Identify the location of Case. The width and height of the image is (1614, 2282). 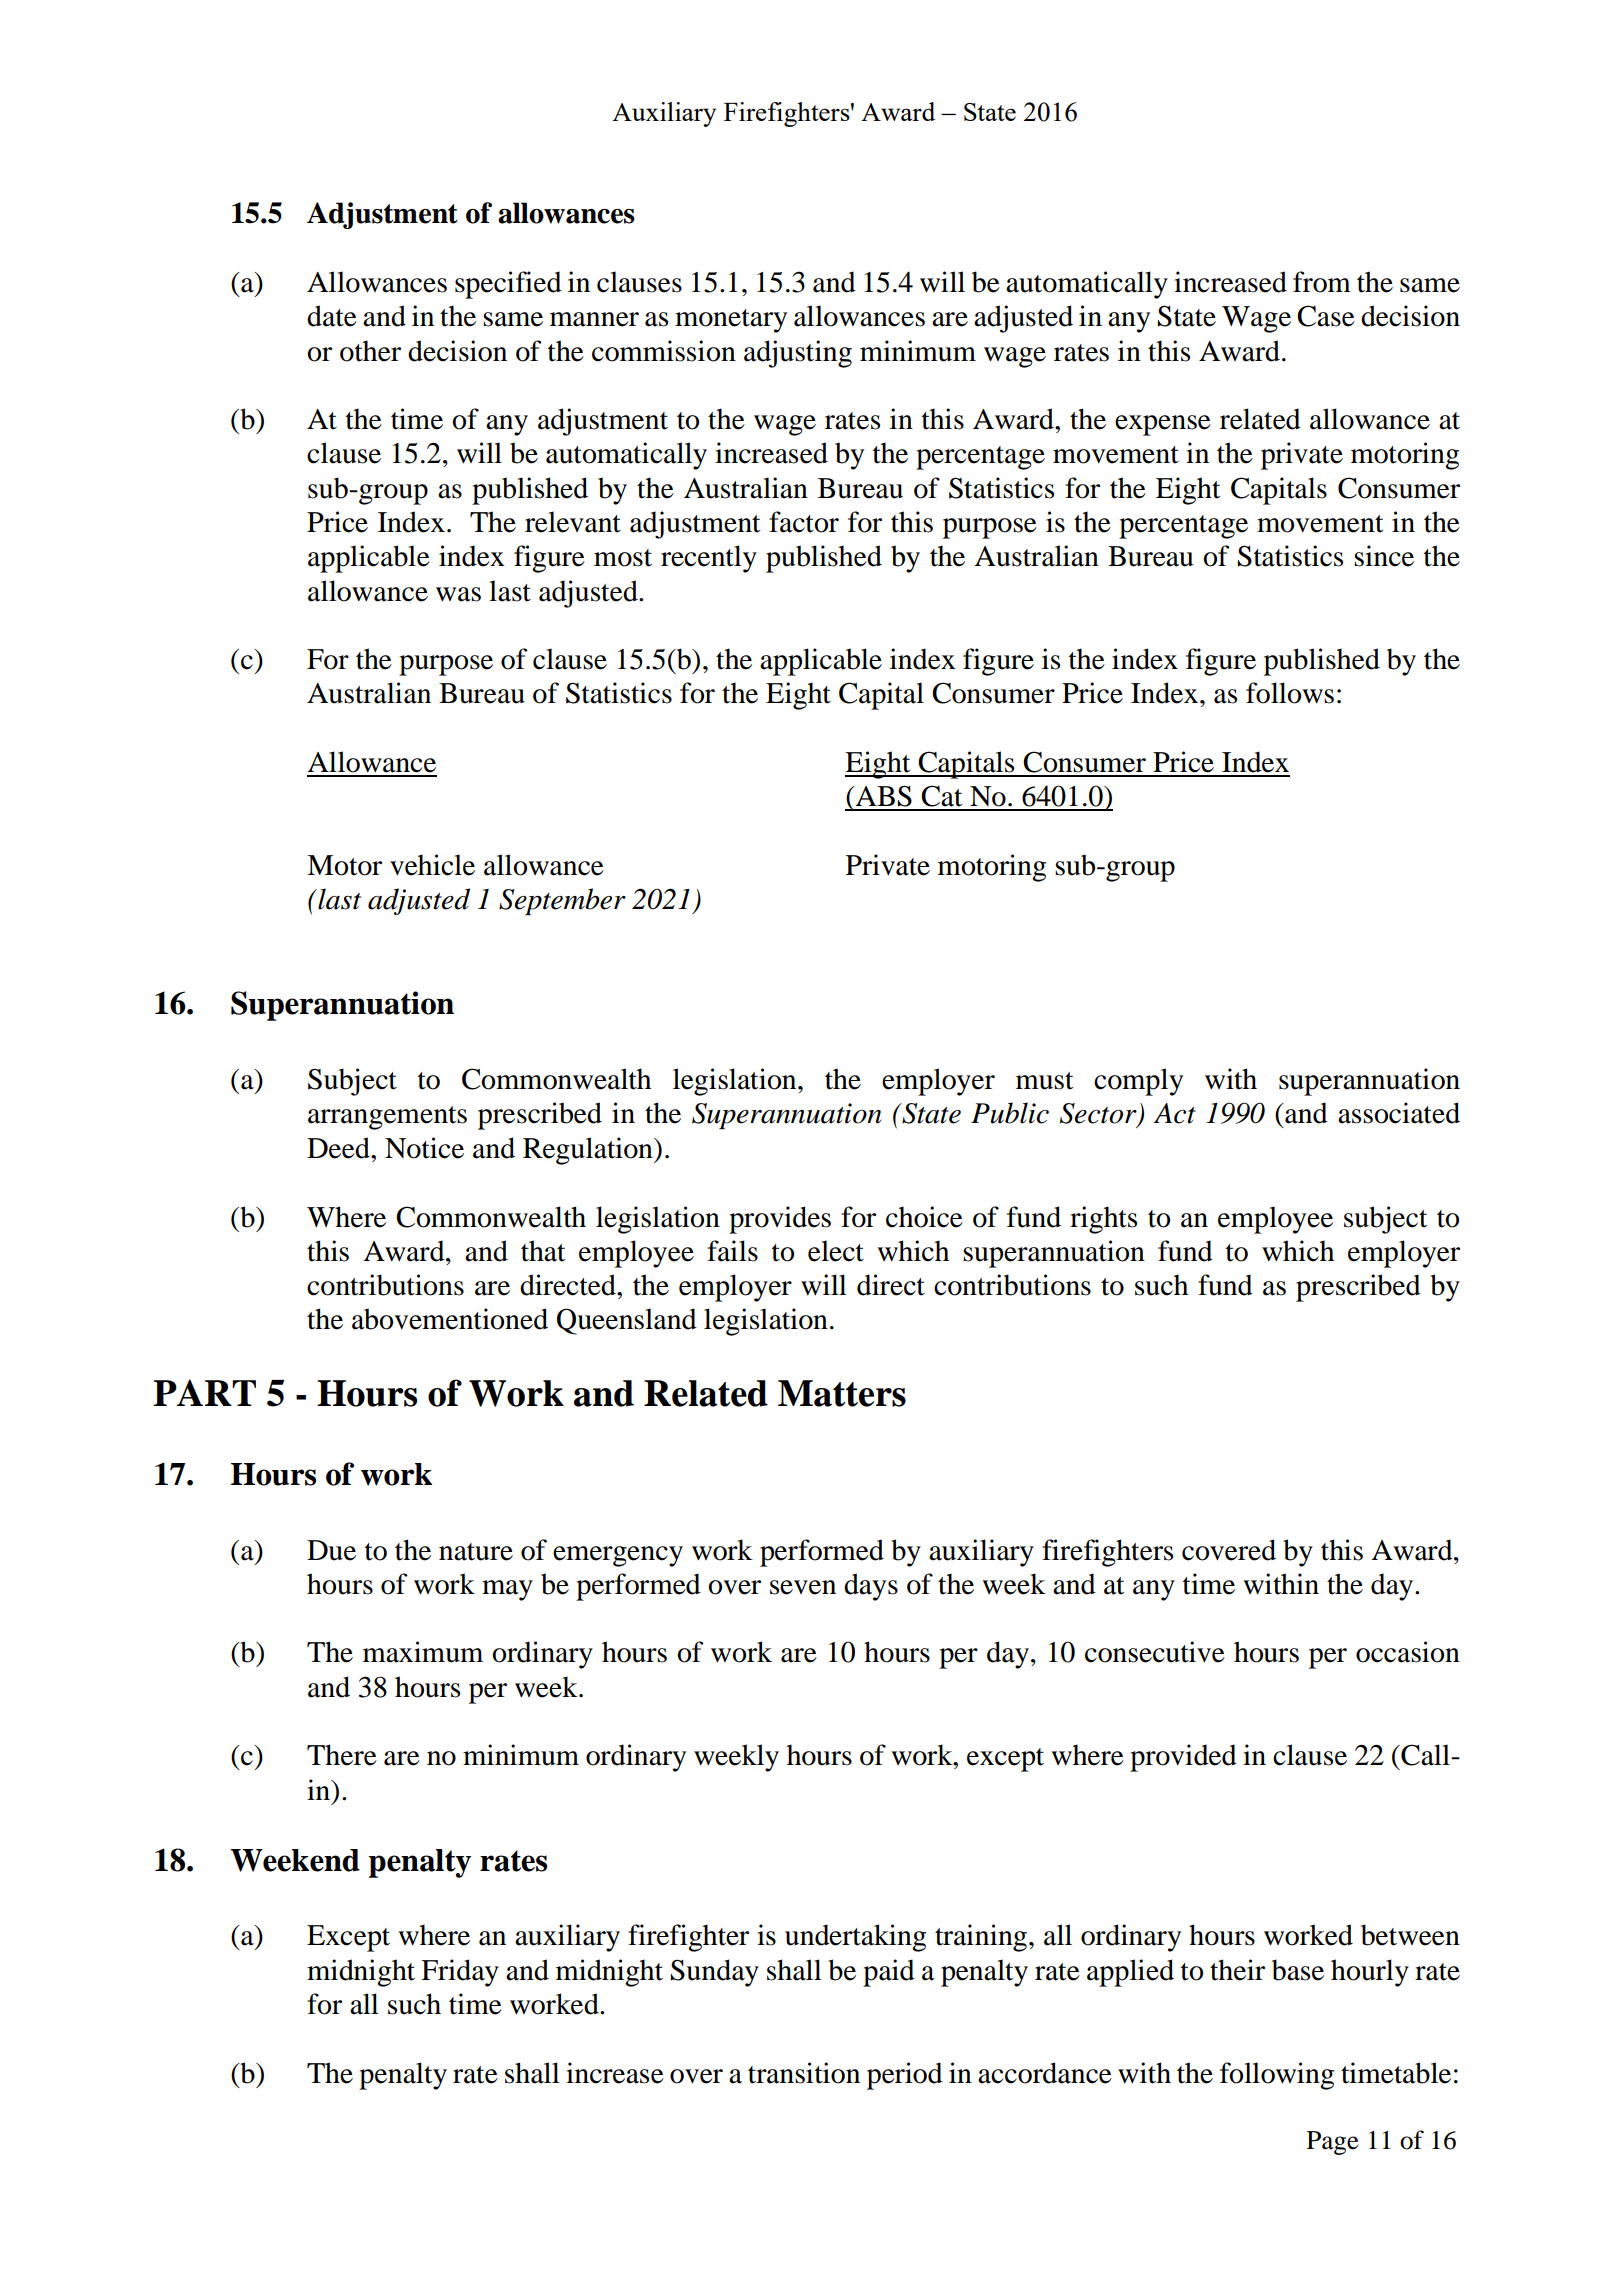
(1326, 316).
